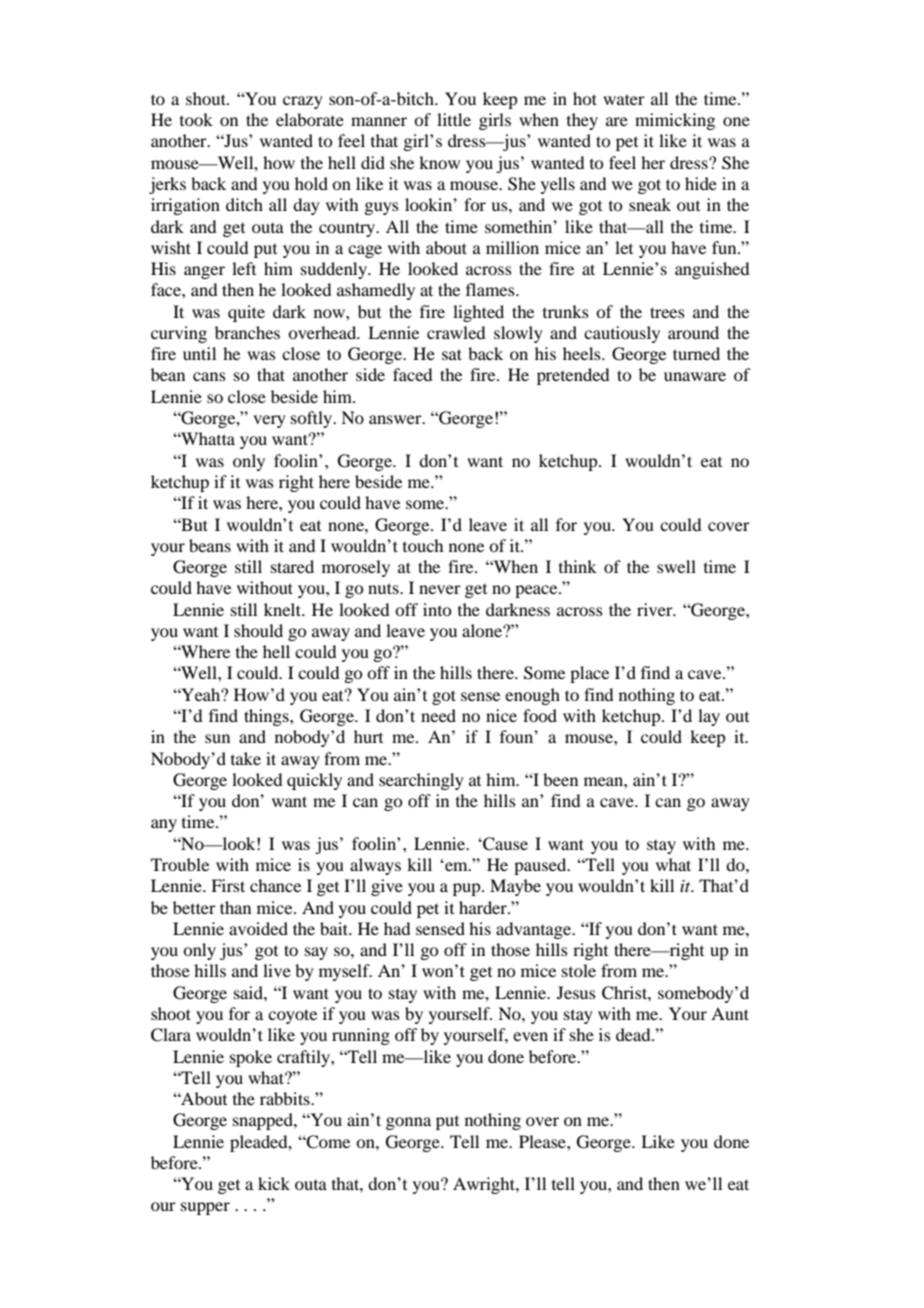  I want to click on lay, so click(709, 717).
